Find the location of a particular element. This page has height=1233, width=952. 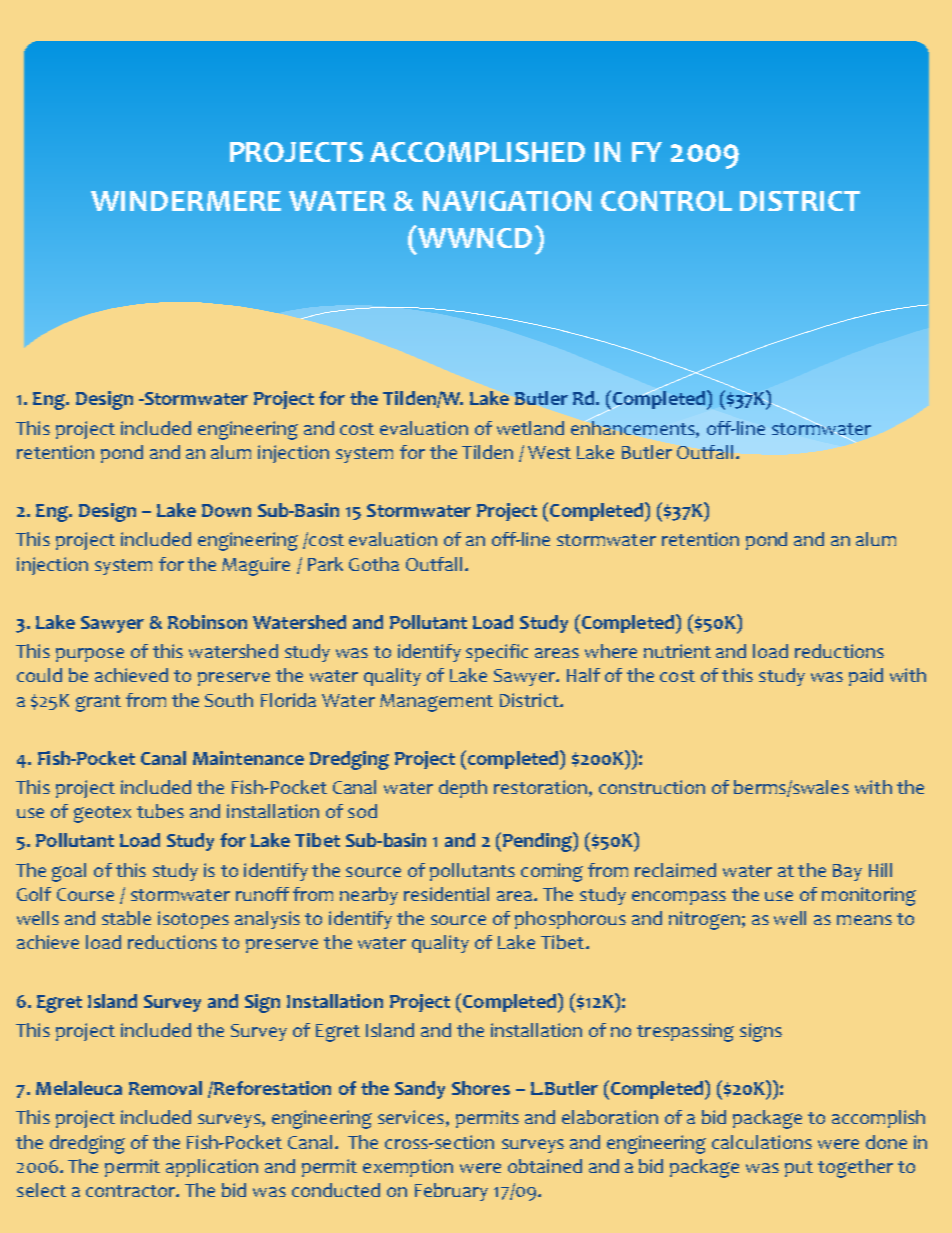

February is located at coordinates (451, 1192).
